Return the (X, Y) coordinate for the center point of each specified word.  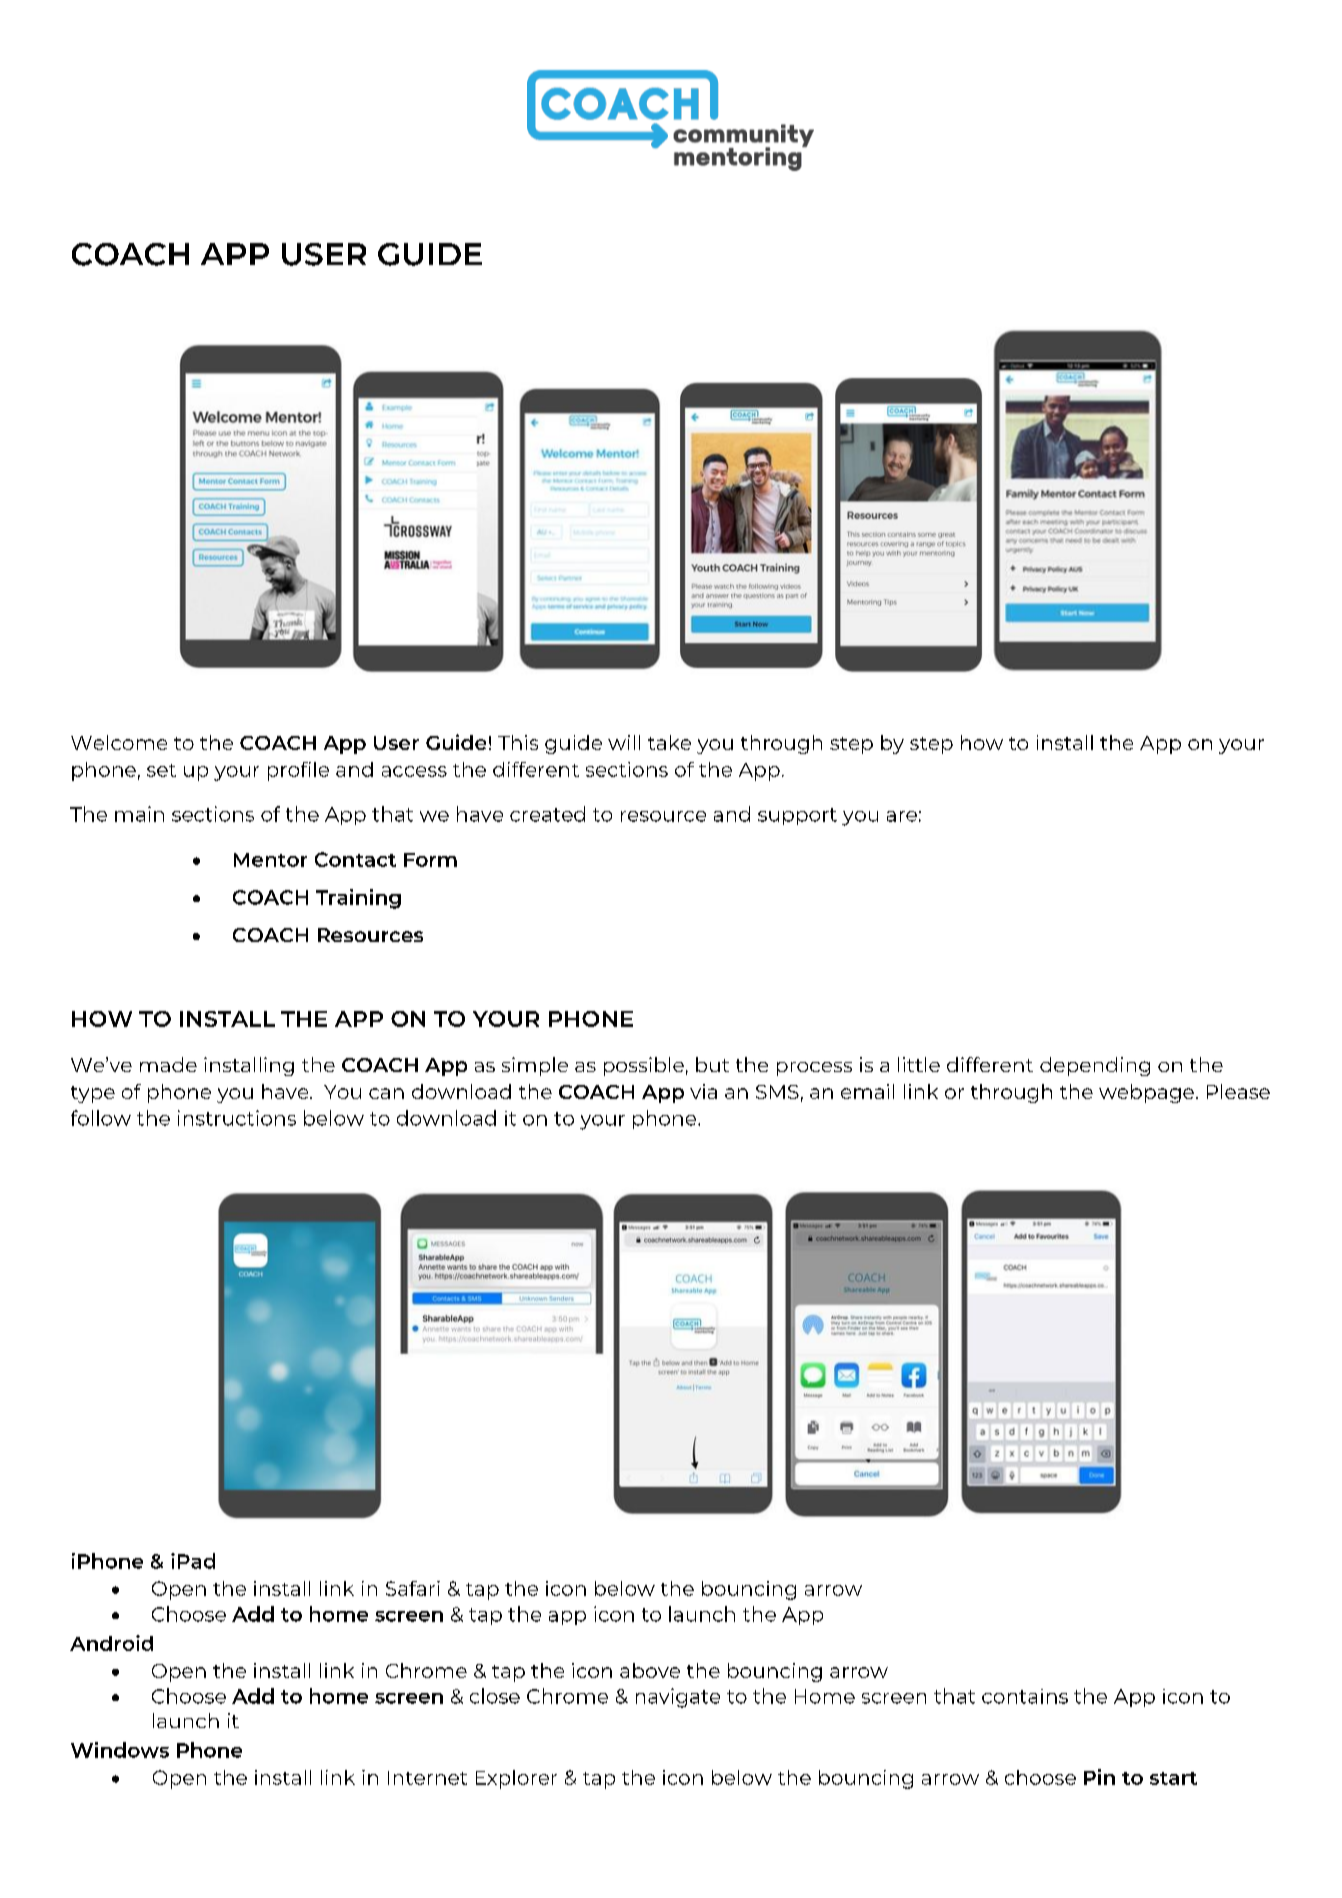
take (669, 742)
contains (1025, 1696)
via (703, 1091)
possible (644, 1066)
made (168, 1064)
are (902, 816)
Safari (413, 1588)
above (650, 1670)
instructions (237, 1118)
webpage (1146, 1093)
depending (1095, 1066)
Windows (120, 1750)
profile (298, 771)
